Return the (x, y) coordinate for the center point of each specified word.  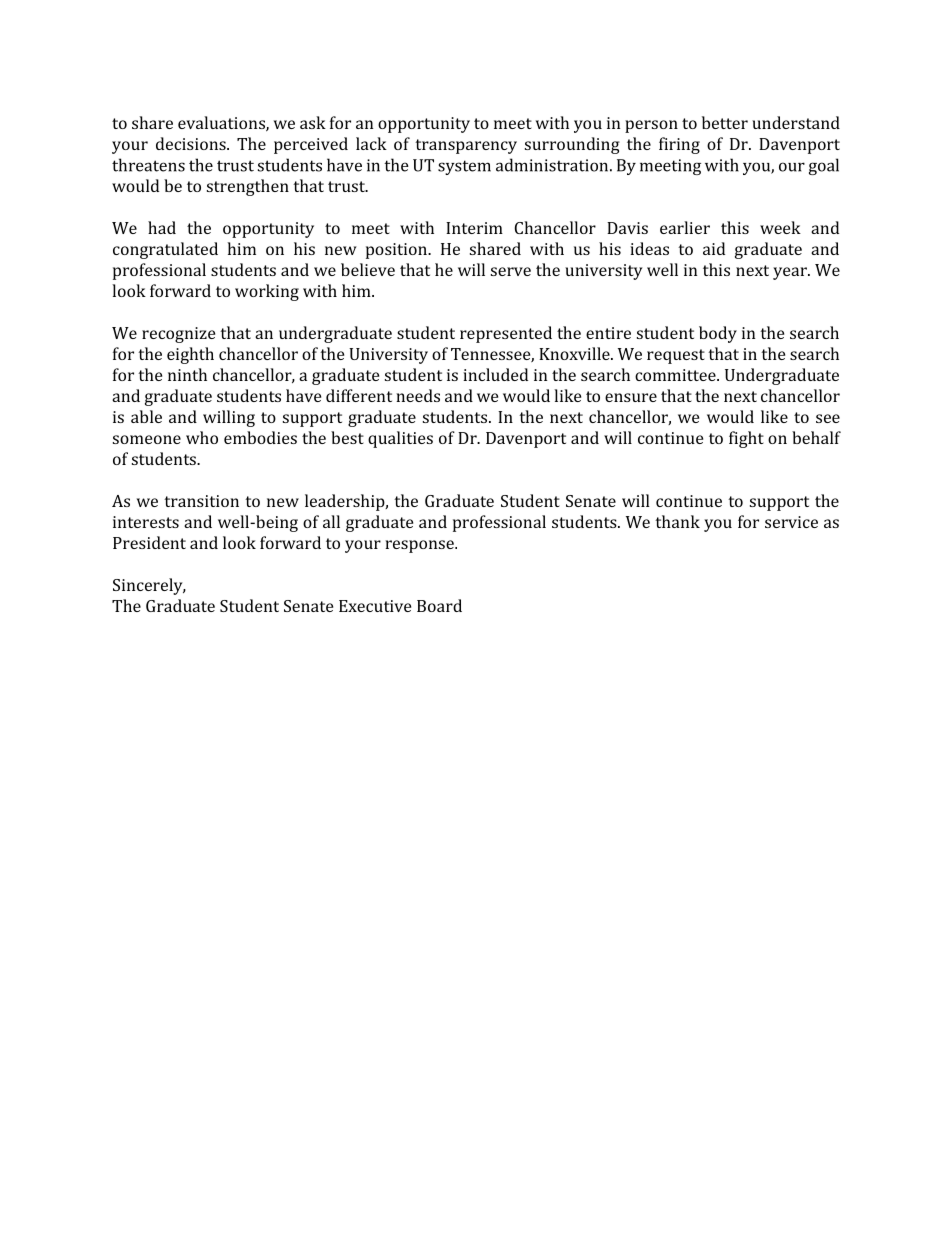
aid (714, 248)
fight (746, 439)
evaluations (222, 123)
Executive (375, 606)
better (725, 122)
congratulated (165, 250)
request (676, 356)
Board (439, 605)
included (495, 374)
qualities (400, 439)
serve (511, 271)
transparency (466, 146)
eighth (190, 355)
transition (201, 501)
